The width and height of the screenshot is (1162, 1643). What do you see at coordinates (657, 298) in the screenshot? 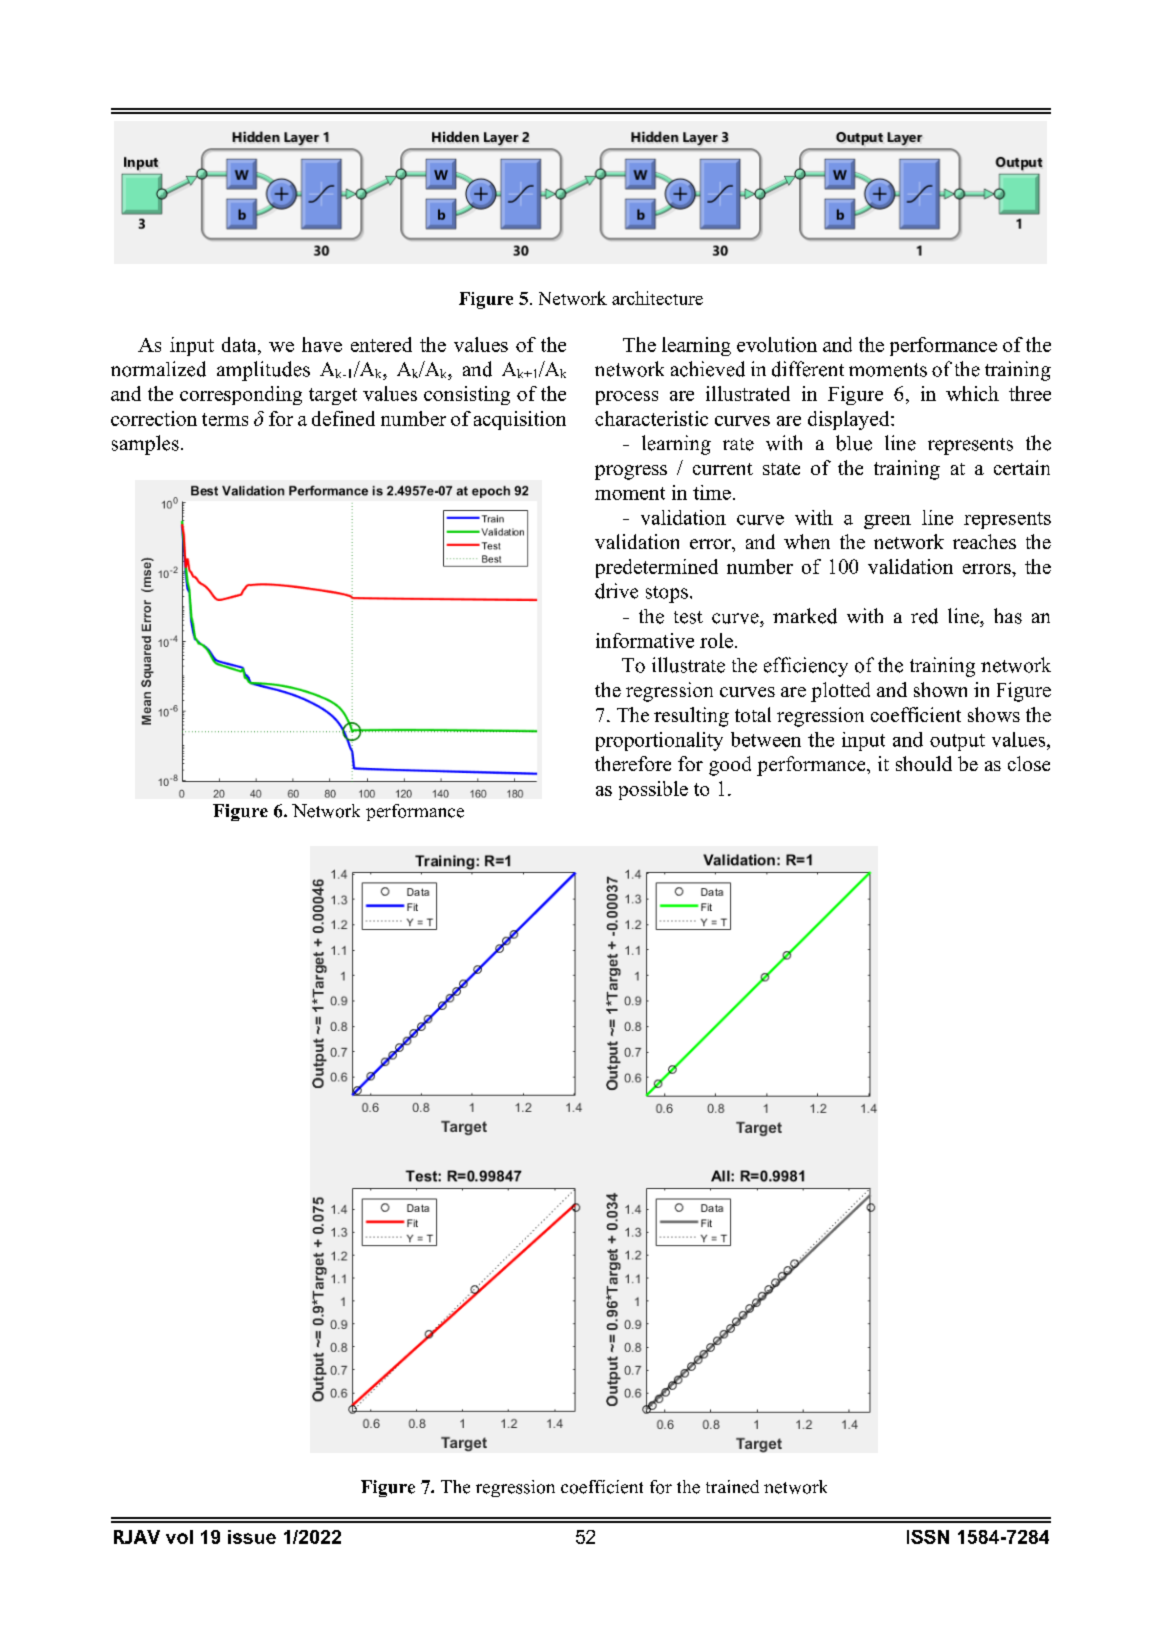
I see `architecture` at bounding box center [657, 298].
